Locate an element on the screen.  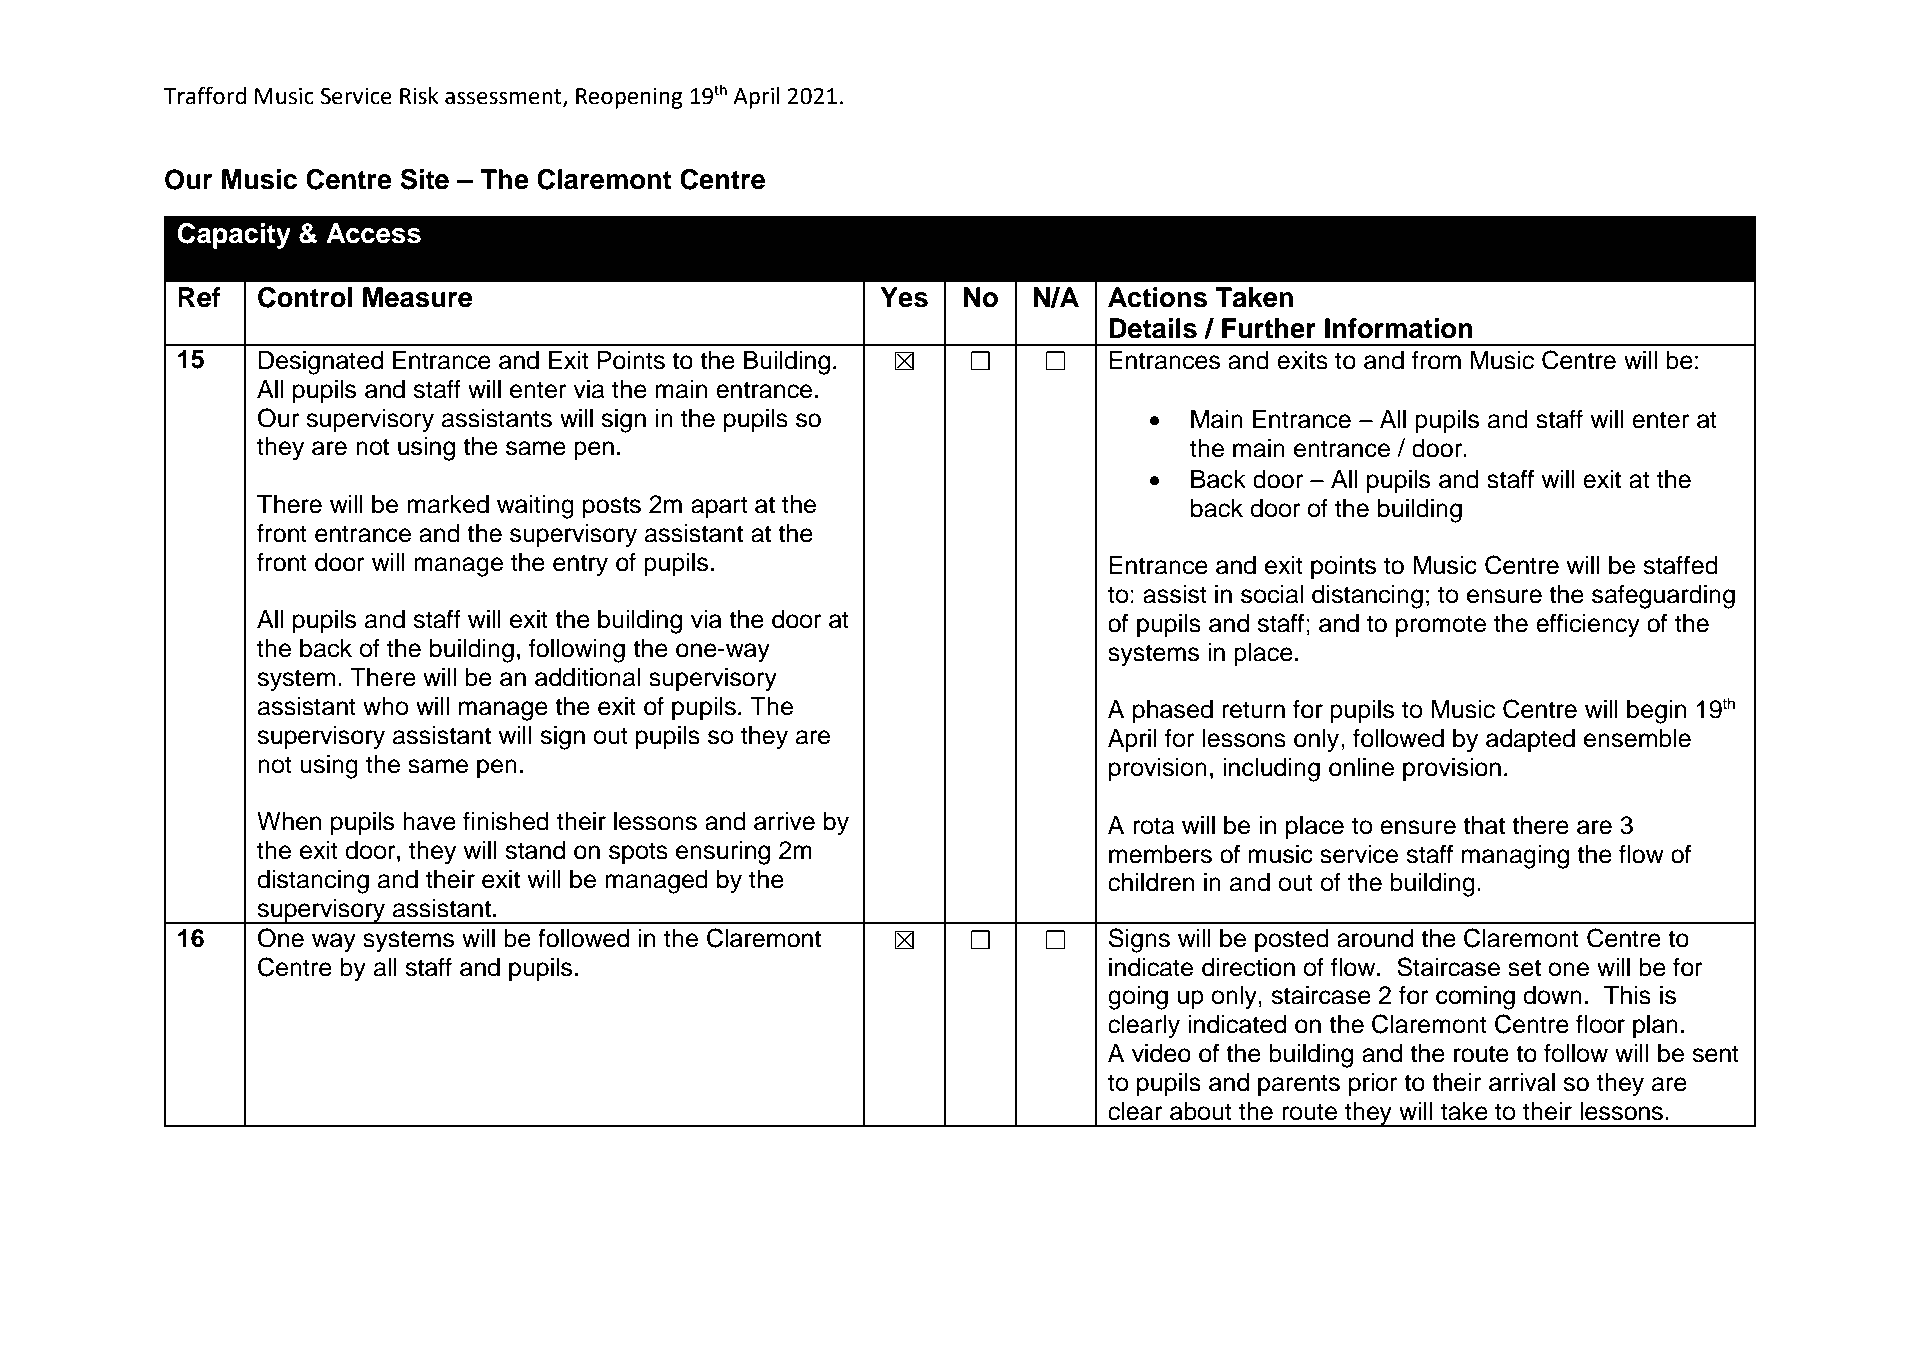
entry is located at coordinates (580, 565).
